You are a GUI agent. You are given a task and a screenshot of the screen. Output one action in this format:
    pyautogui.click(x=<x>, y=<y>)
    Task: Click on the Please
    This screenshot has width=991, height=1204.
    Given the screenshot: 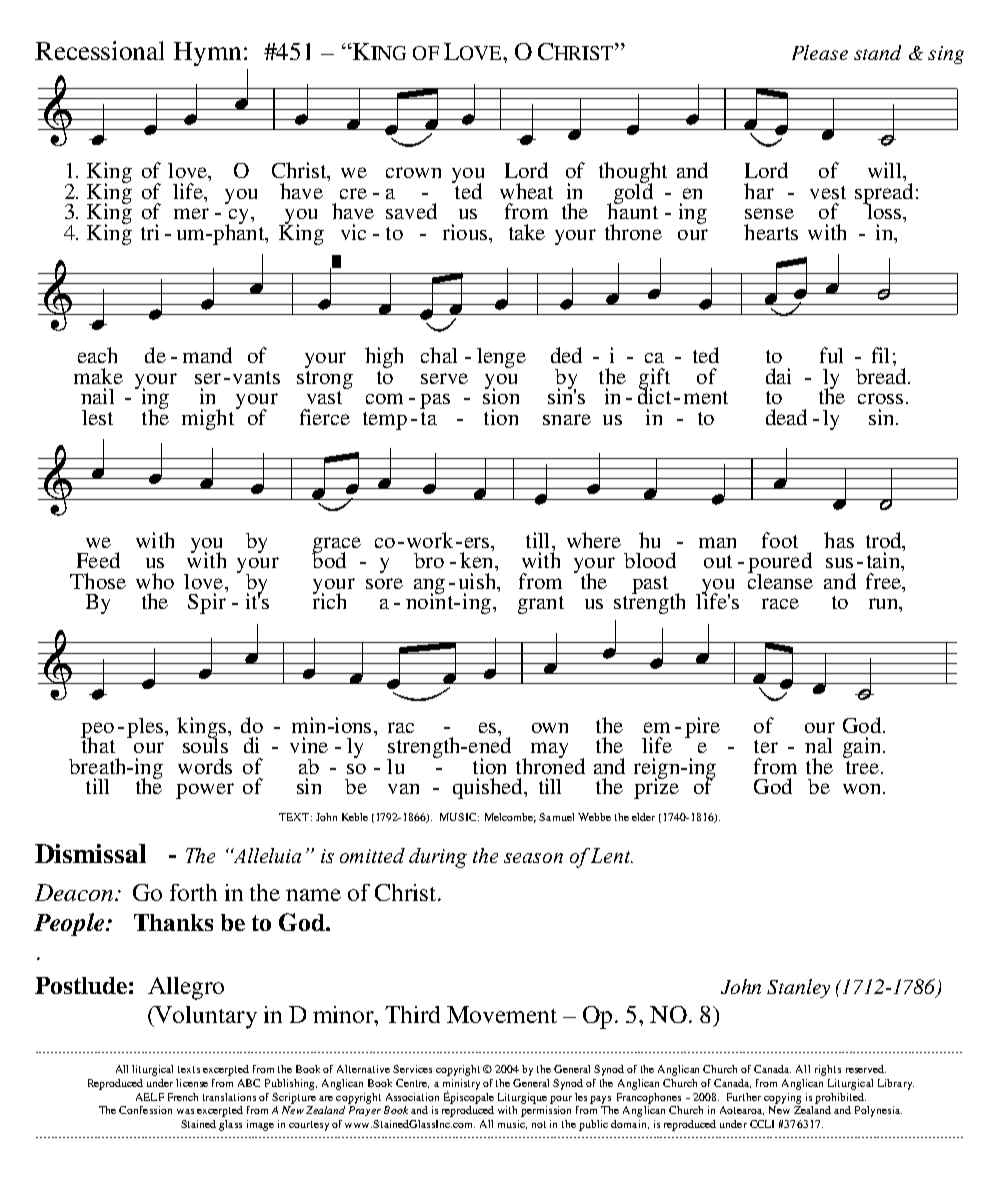 What is the action you would take?
    pyautogui.click(x=820, y=52)
